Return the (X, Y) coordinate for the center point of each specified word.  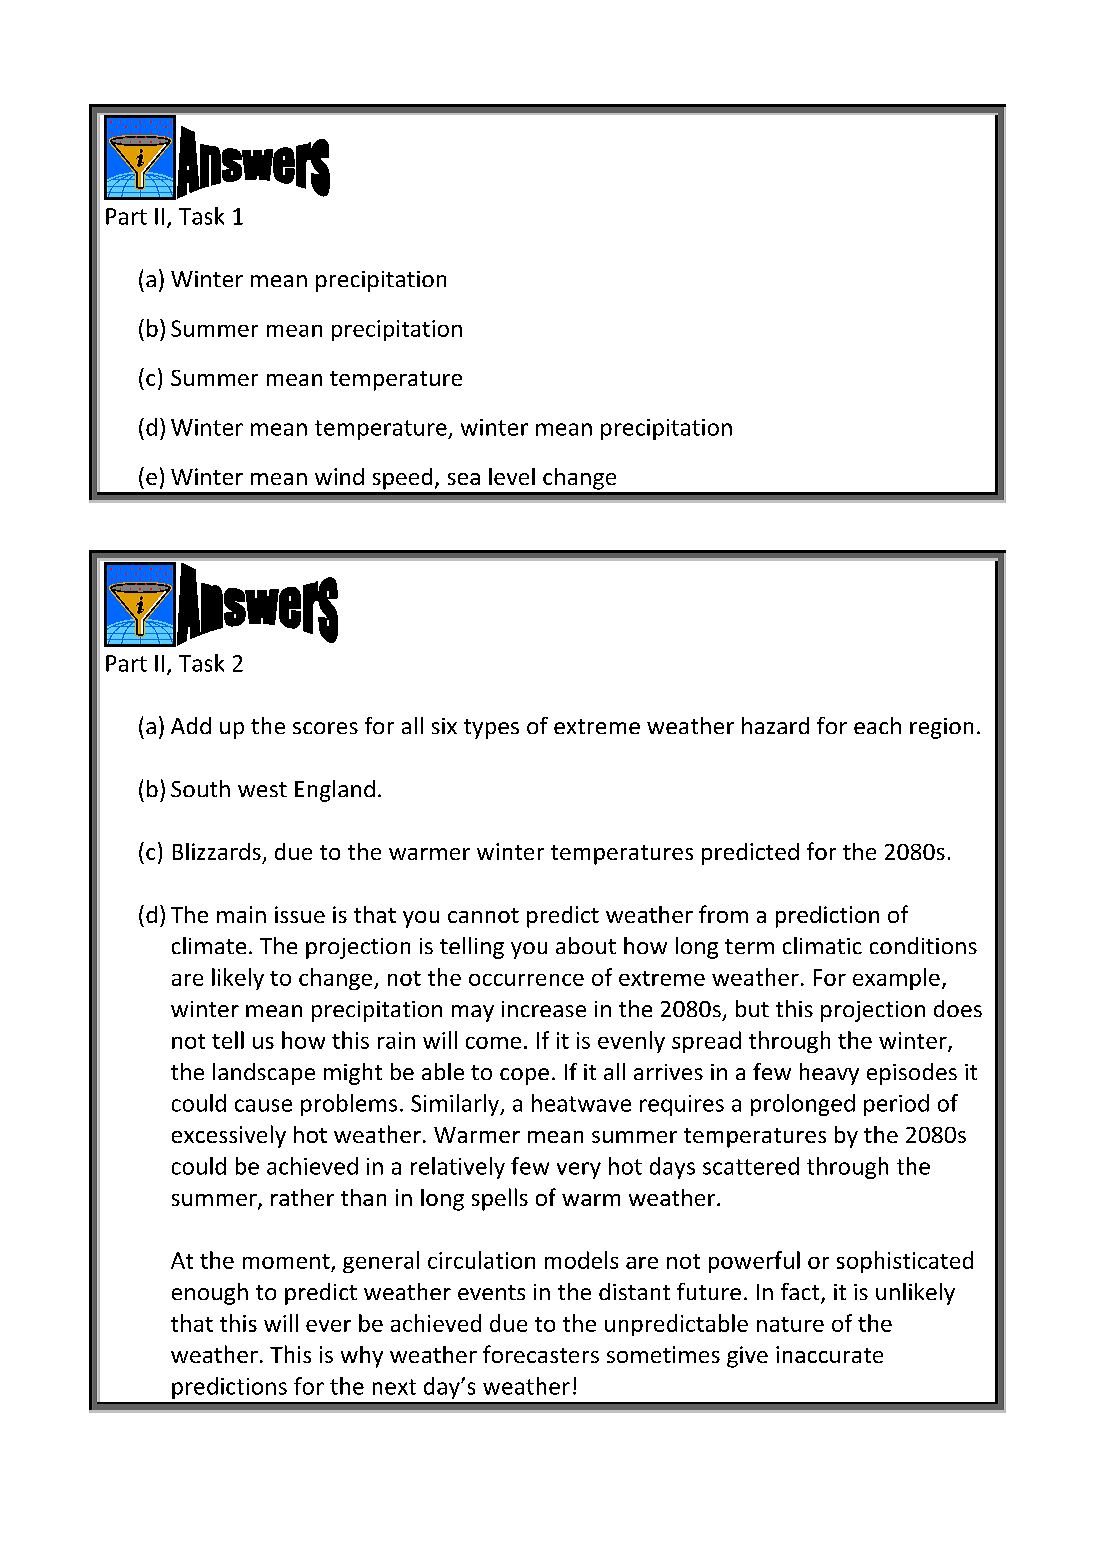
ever (328, 1326)
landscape (264, 1074)
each (877, 725)
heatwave (581, 1103)
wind (339, 476)
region (941, 728)
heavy (829, 1074)
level (512, 476)
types (491, 729)
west (262, 789)
